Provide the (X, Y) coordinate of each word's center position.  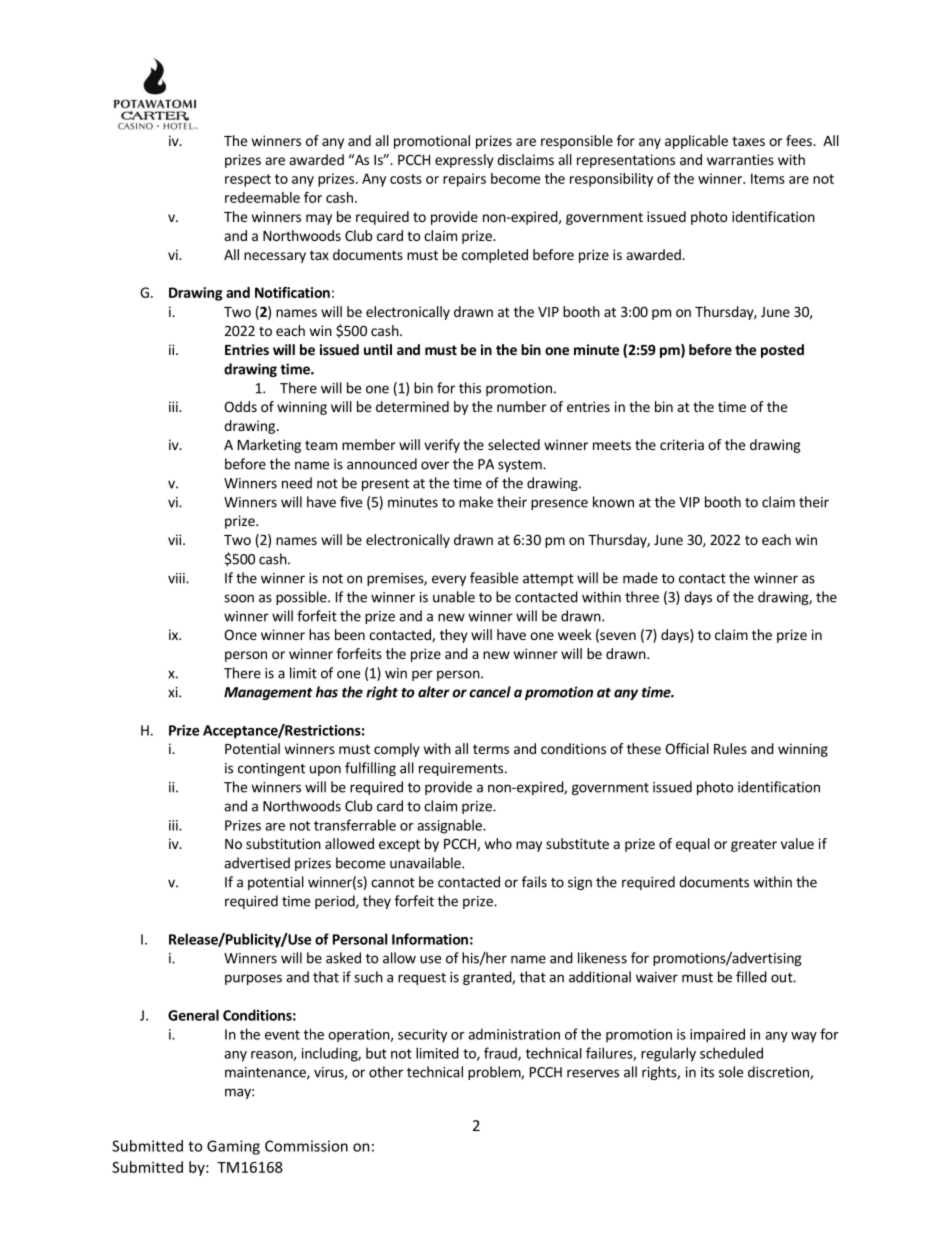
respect (248, 180)
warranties (740, 159)
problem (495, 1073)
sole (731, 1072)
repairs (464, 180)
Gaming (233, 1147)
